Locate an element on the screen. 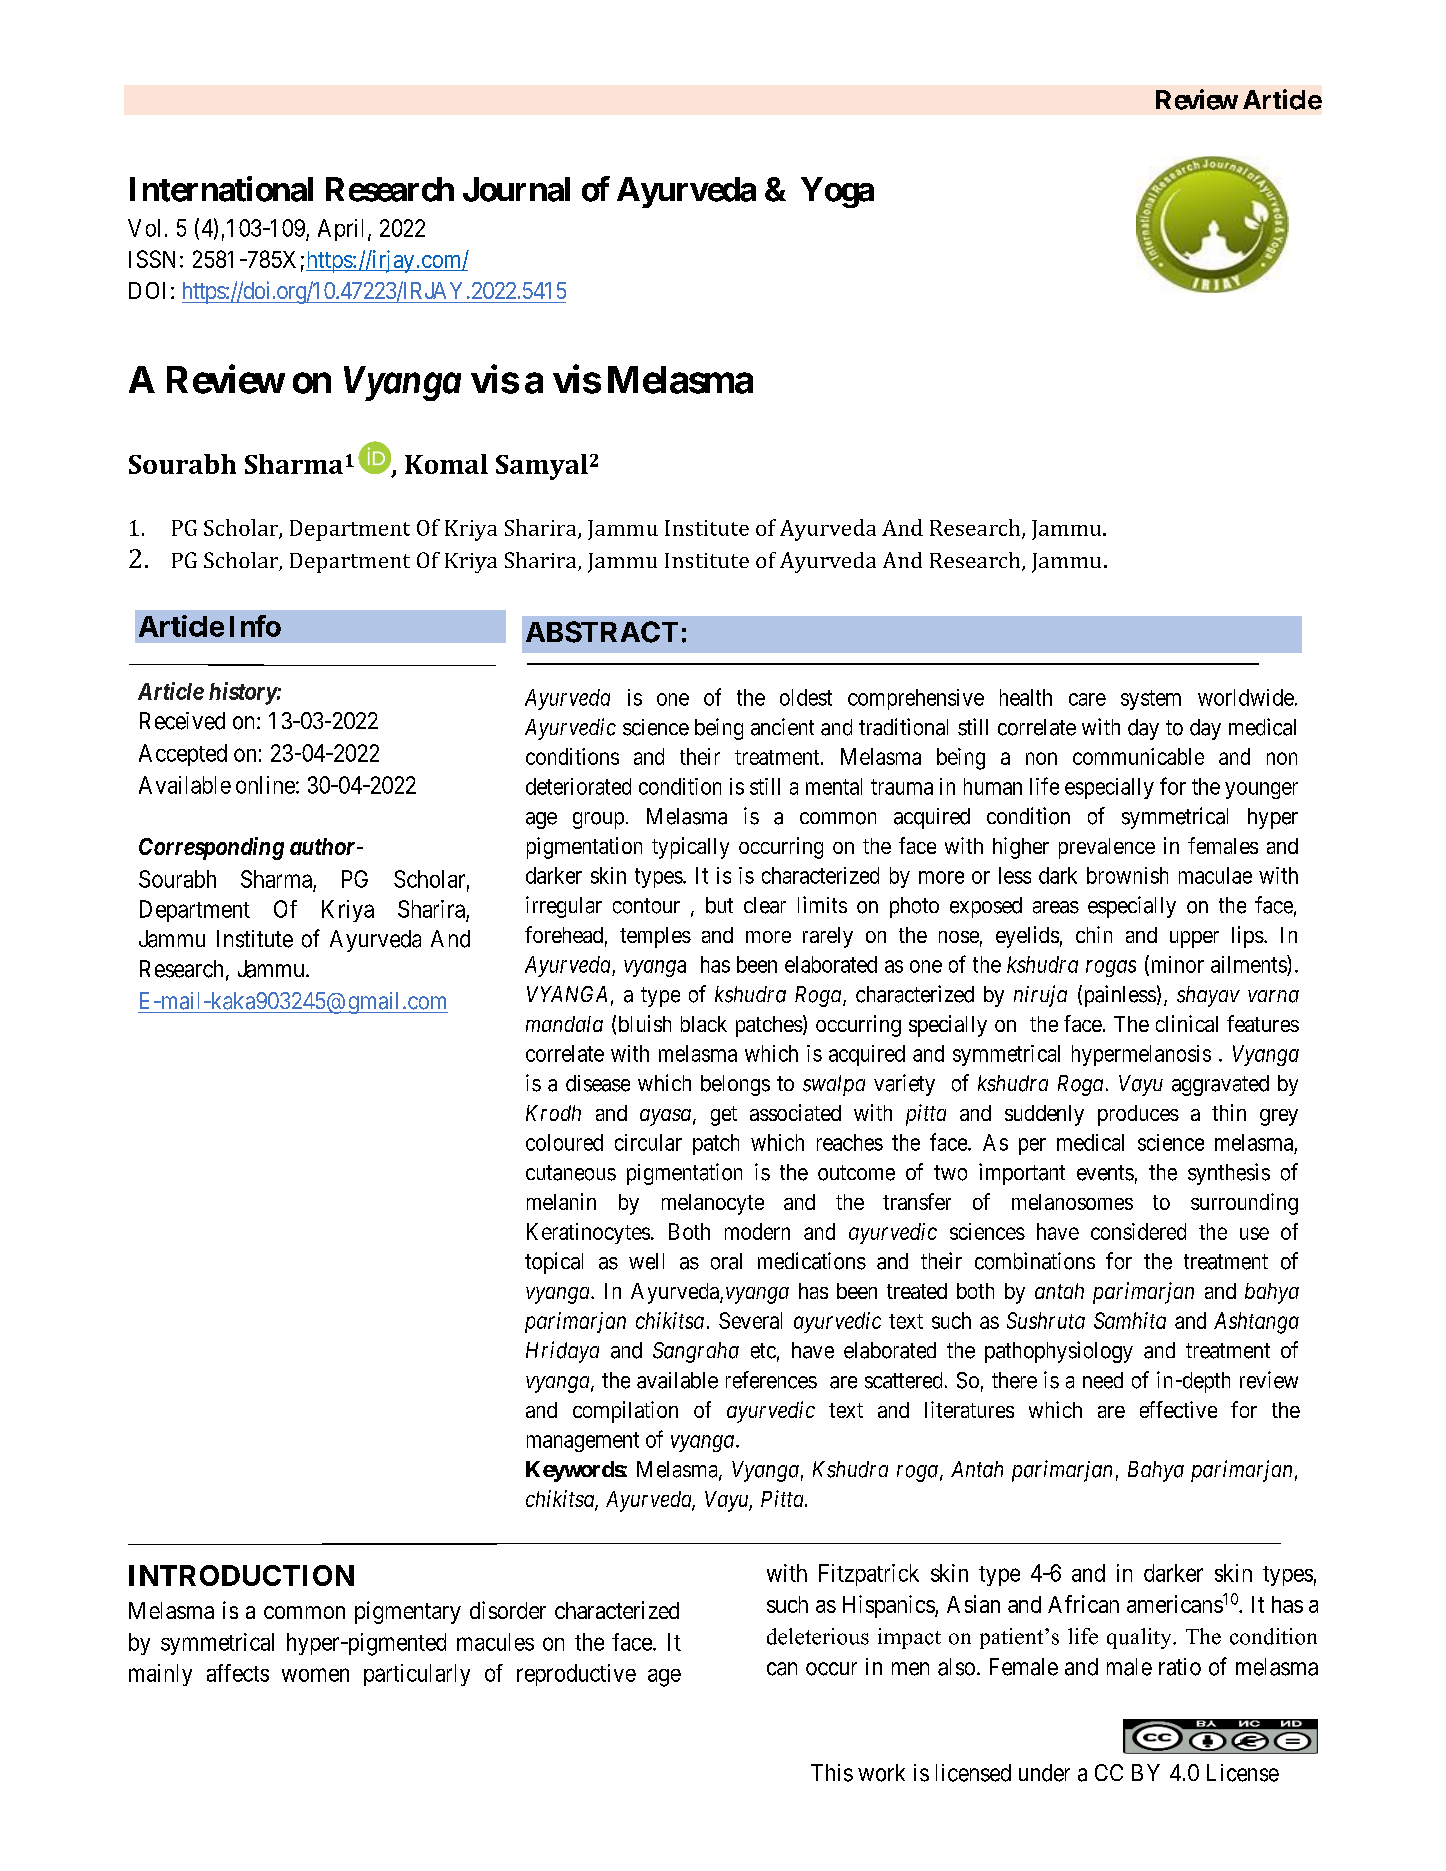 The width and height of the screenshot is (1446, 1871). minor is located at coordinates (1176, 965).
